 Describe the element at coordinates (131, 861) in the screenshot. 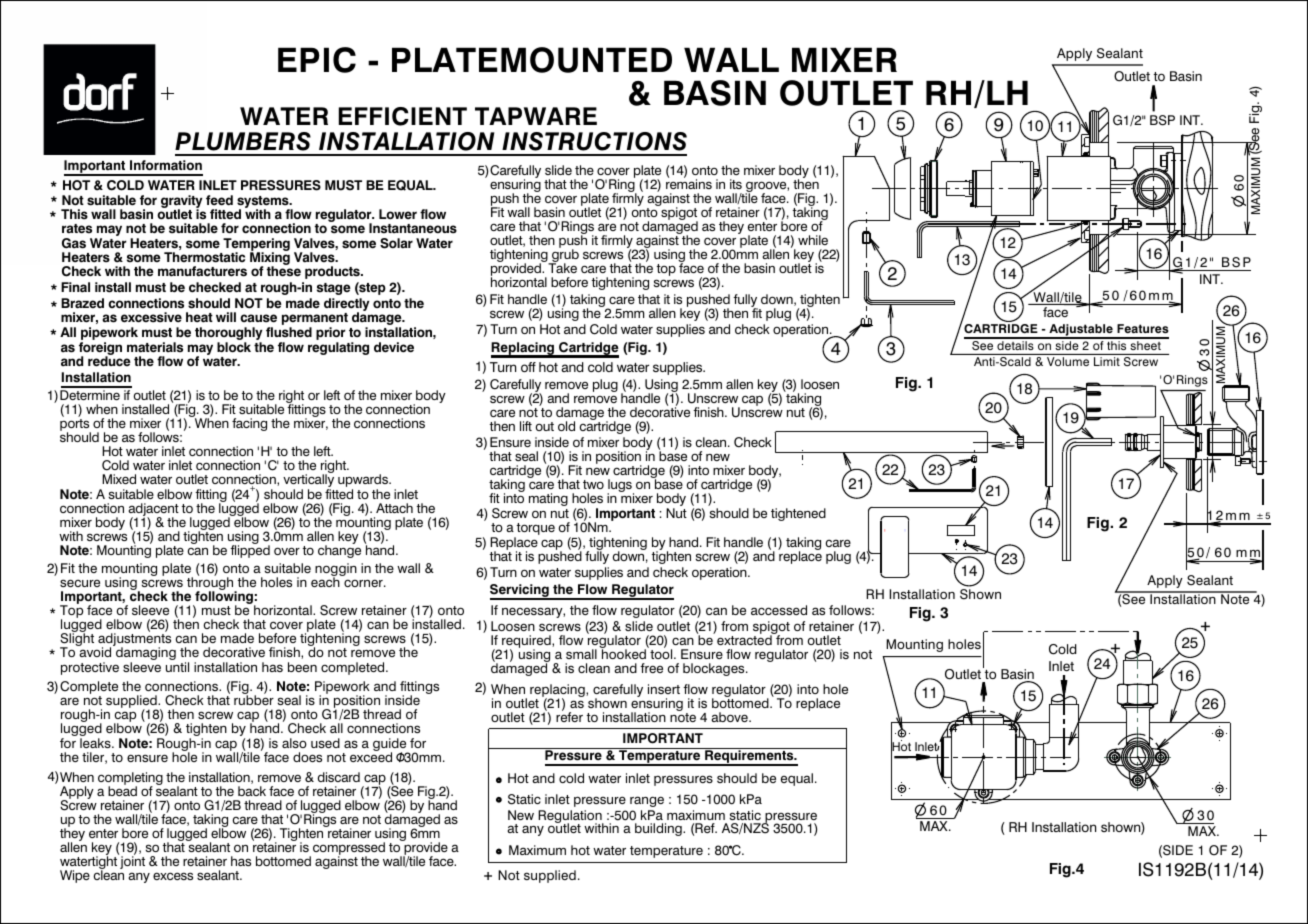

I see `joint` at that location.
